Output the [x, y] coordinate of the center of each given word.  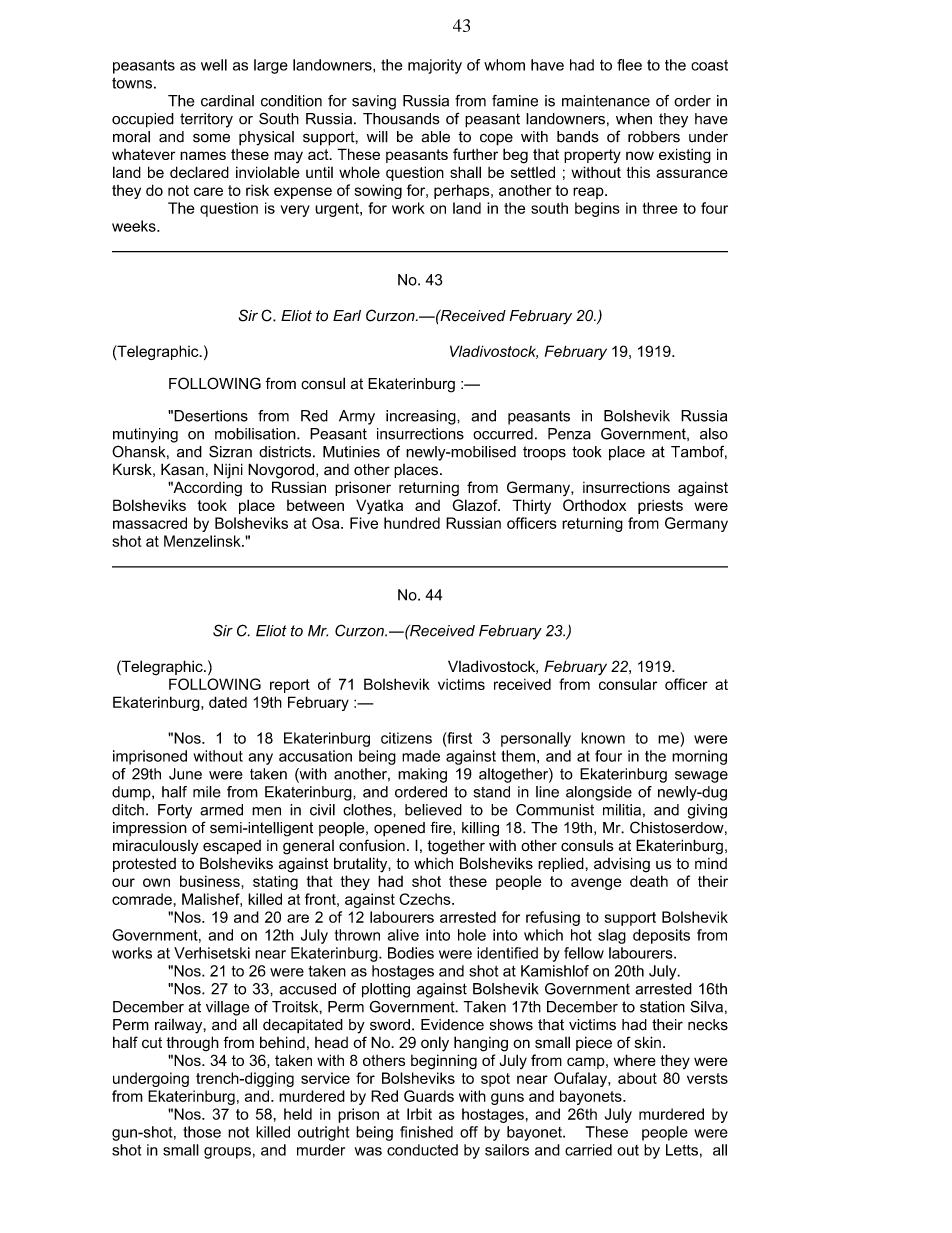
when [634, 119]
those [202, 1132]
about [637, 1078]
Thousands [401, 119]
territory [206, 120]
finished [426, 1132]
